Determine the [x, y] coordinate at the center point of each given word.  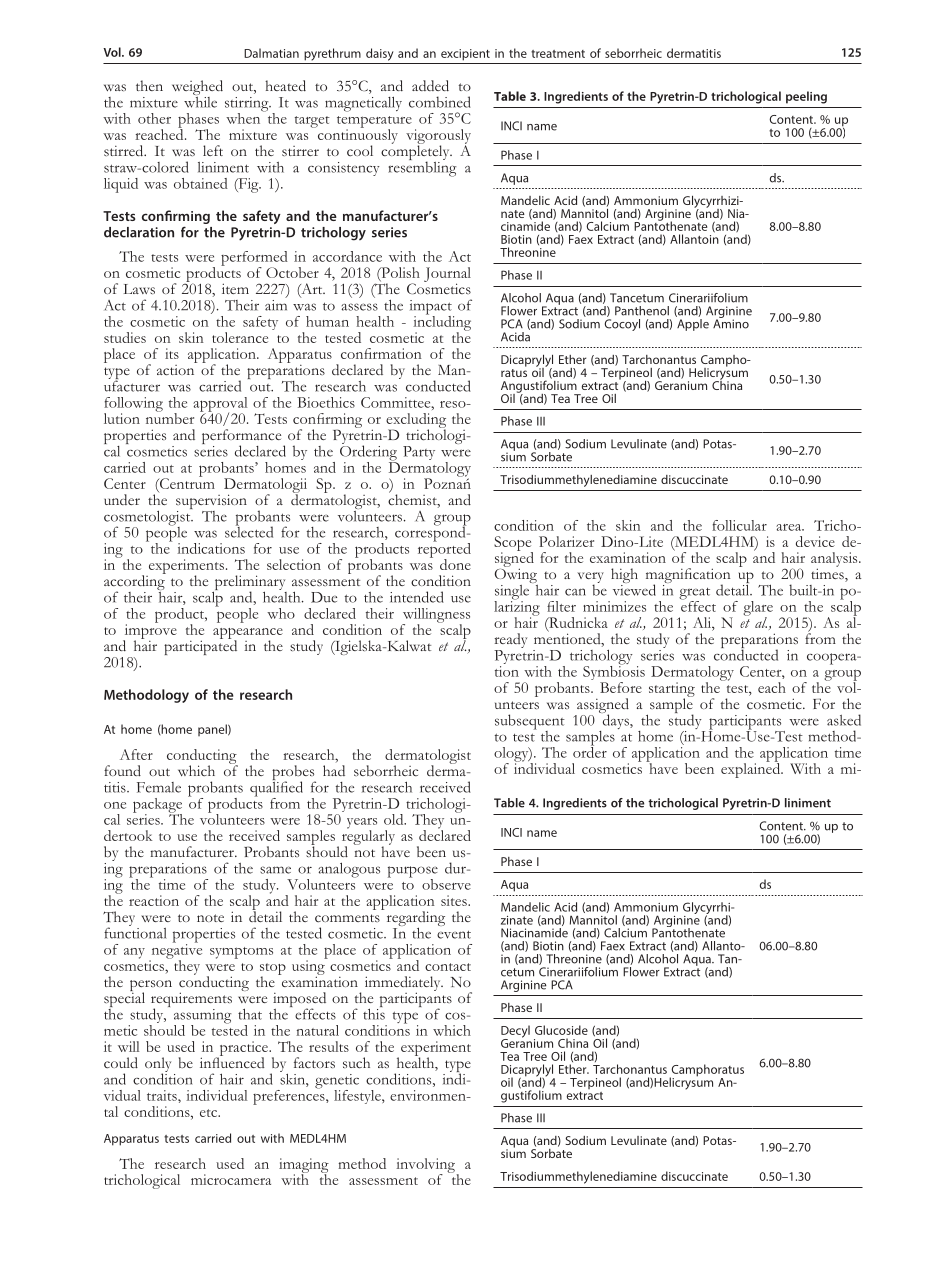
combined [440, 102]
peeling [806, 97]
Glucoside [561, 1030]
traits [163, 1095]
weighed [197, 89]
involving [425, 1166]
